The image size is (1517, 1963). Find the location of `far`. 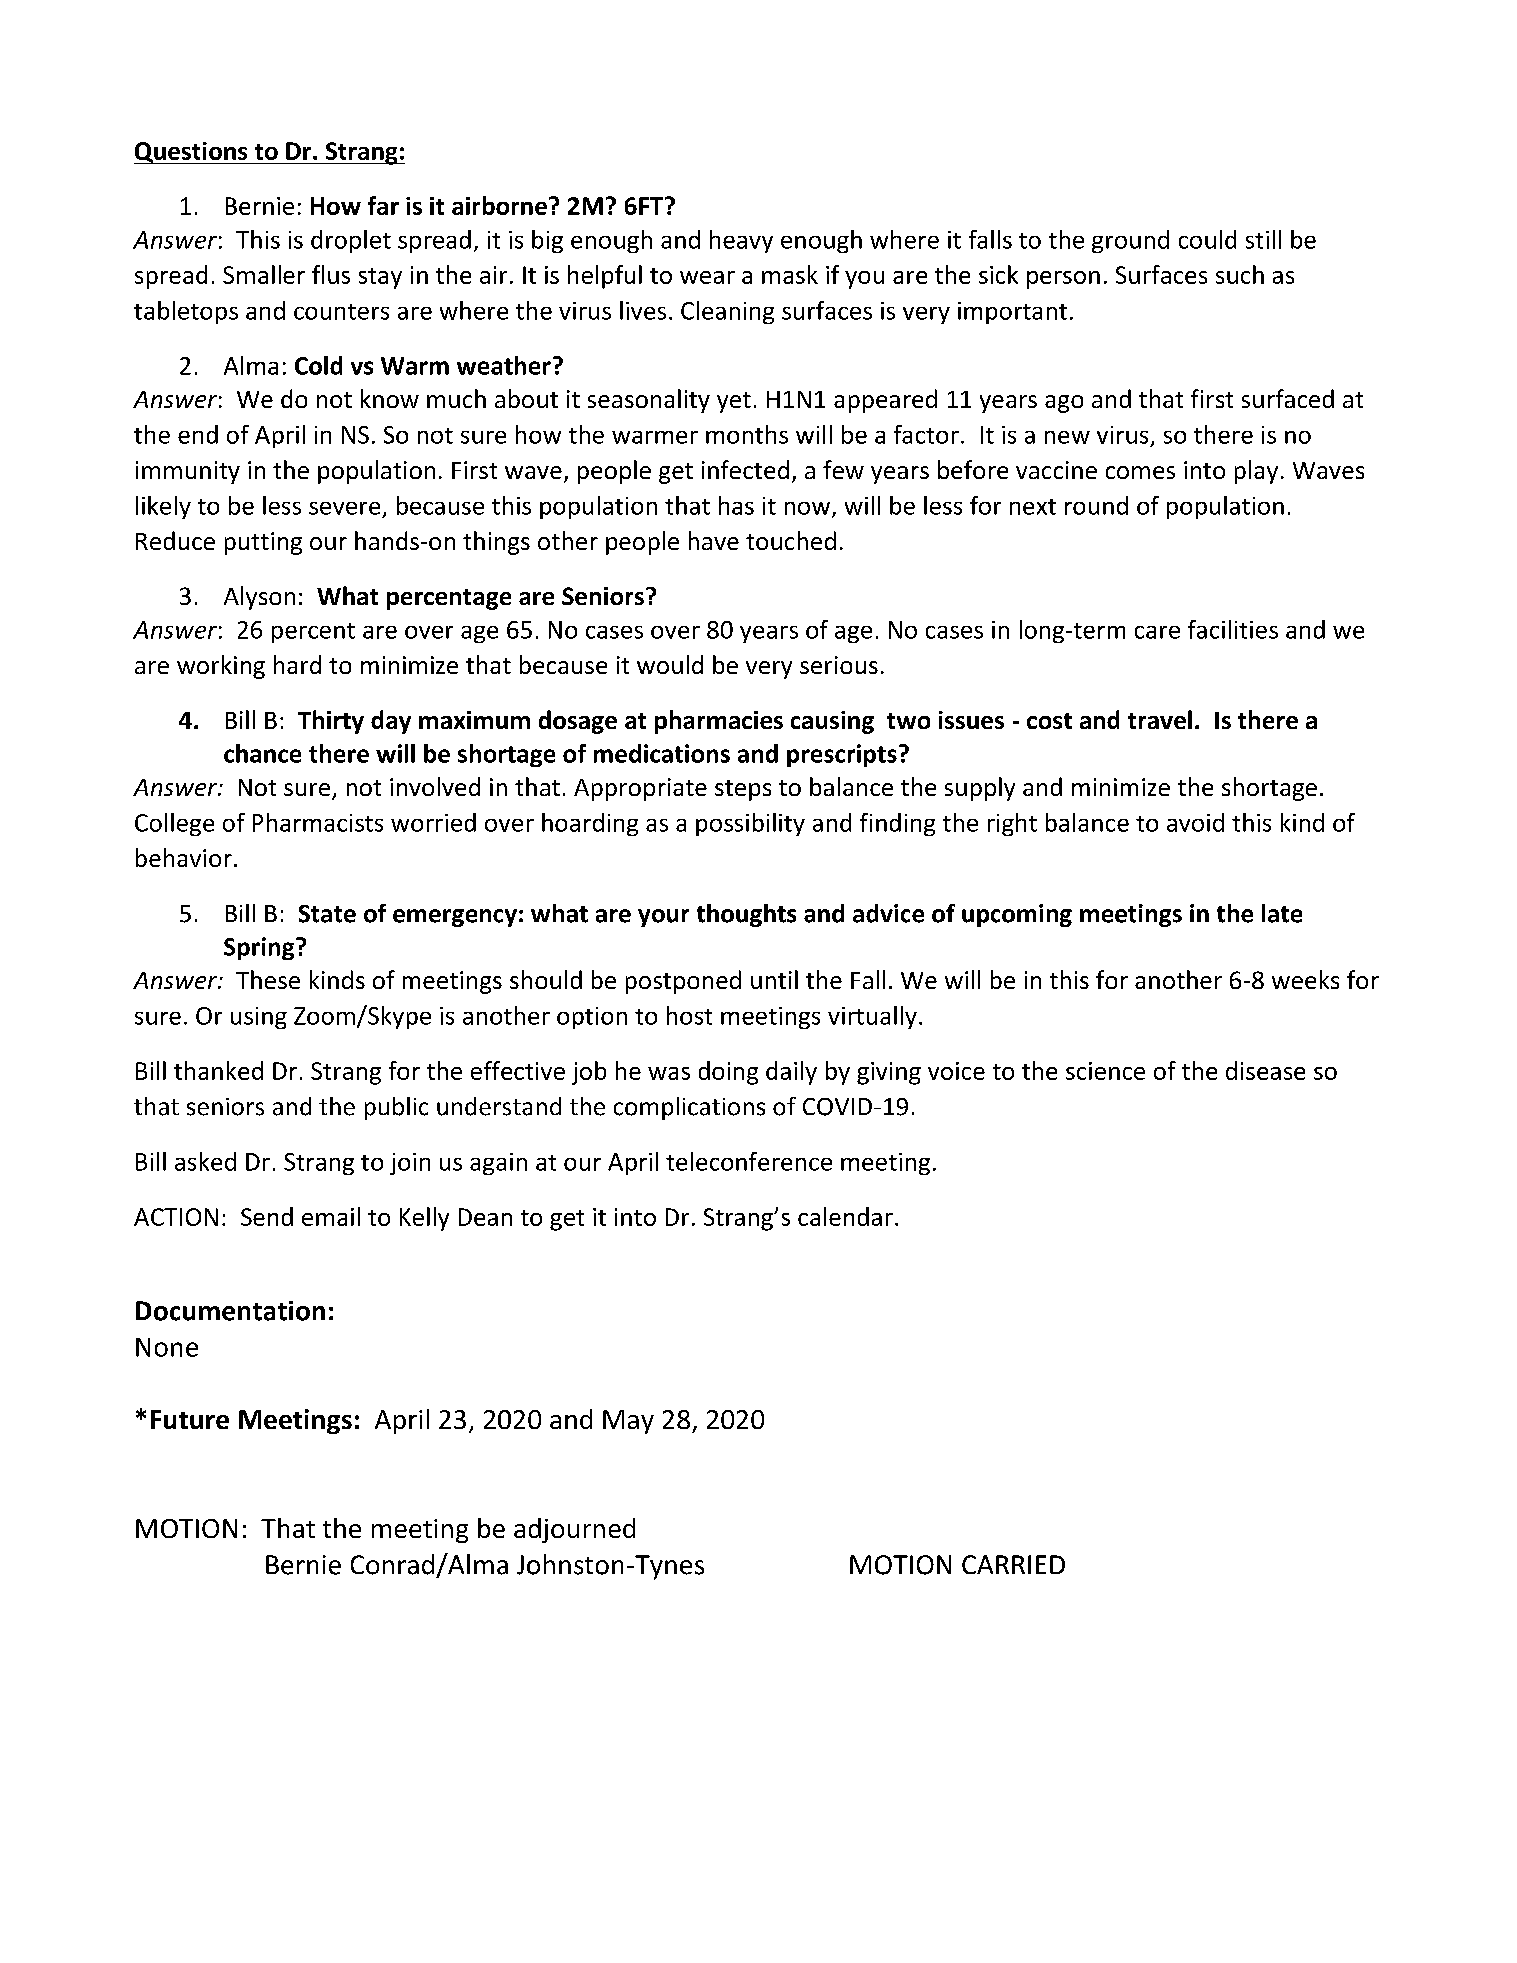

far is located at coordinates (383, 205).
